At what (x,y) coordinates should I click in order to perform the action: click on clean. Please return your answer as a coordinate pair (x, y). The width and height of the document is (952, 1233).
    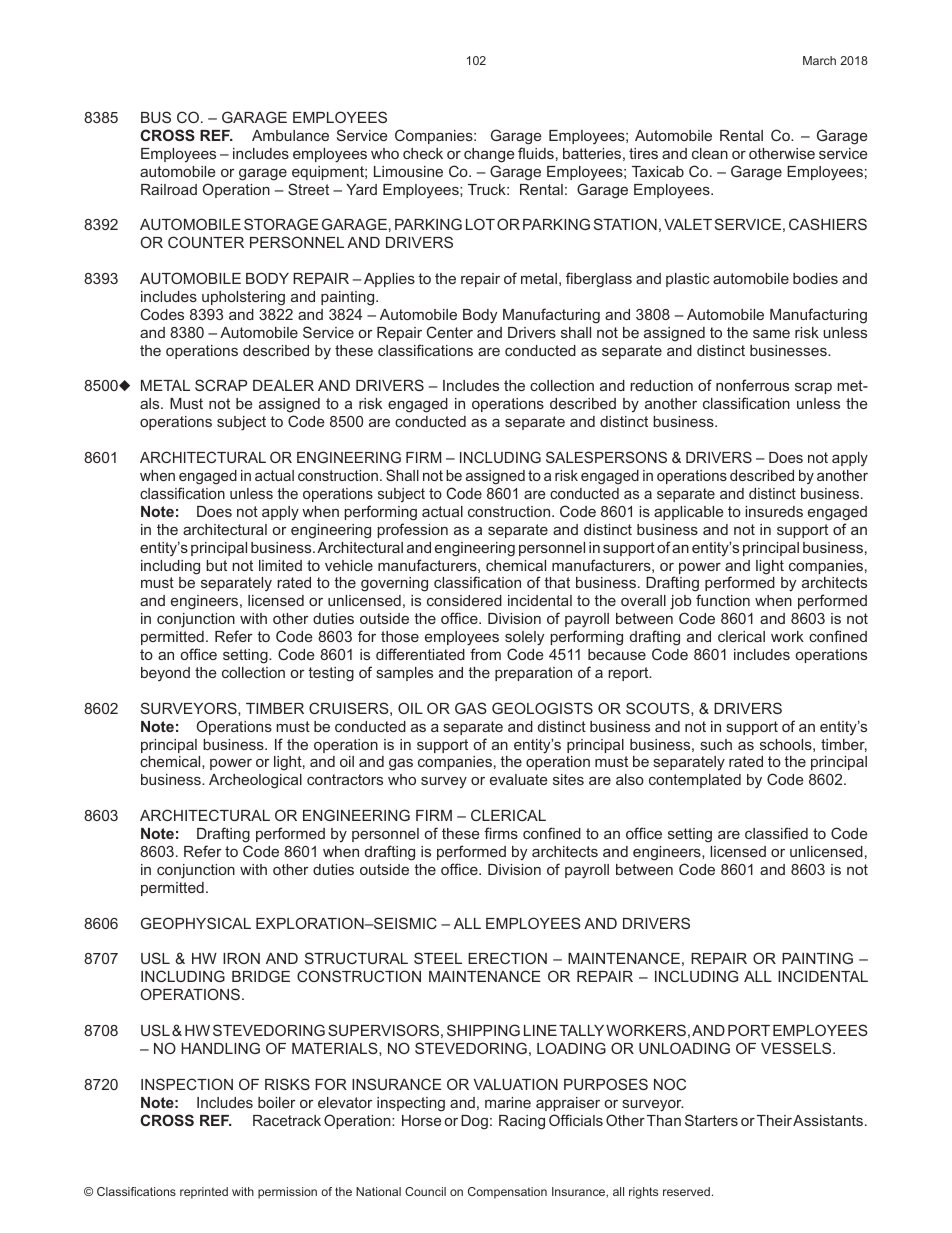
    Looking at the image, I should click on (710, 153).
